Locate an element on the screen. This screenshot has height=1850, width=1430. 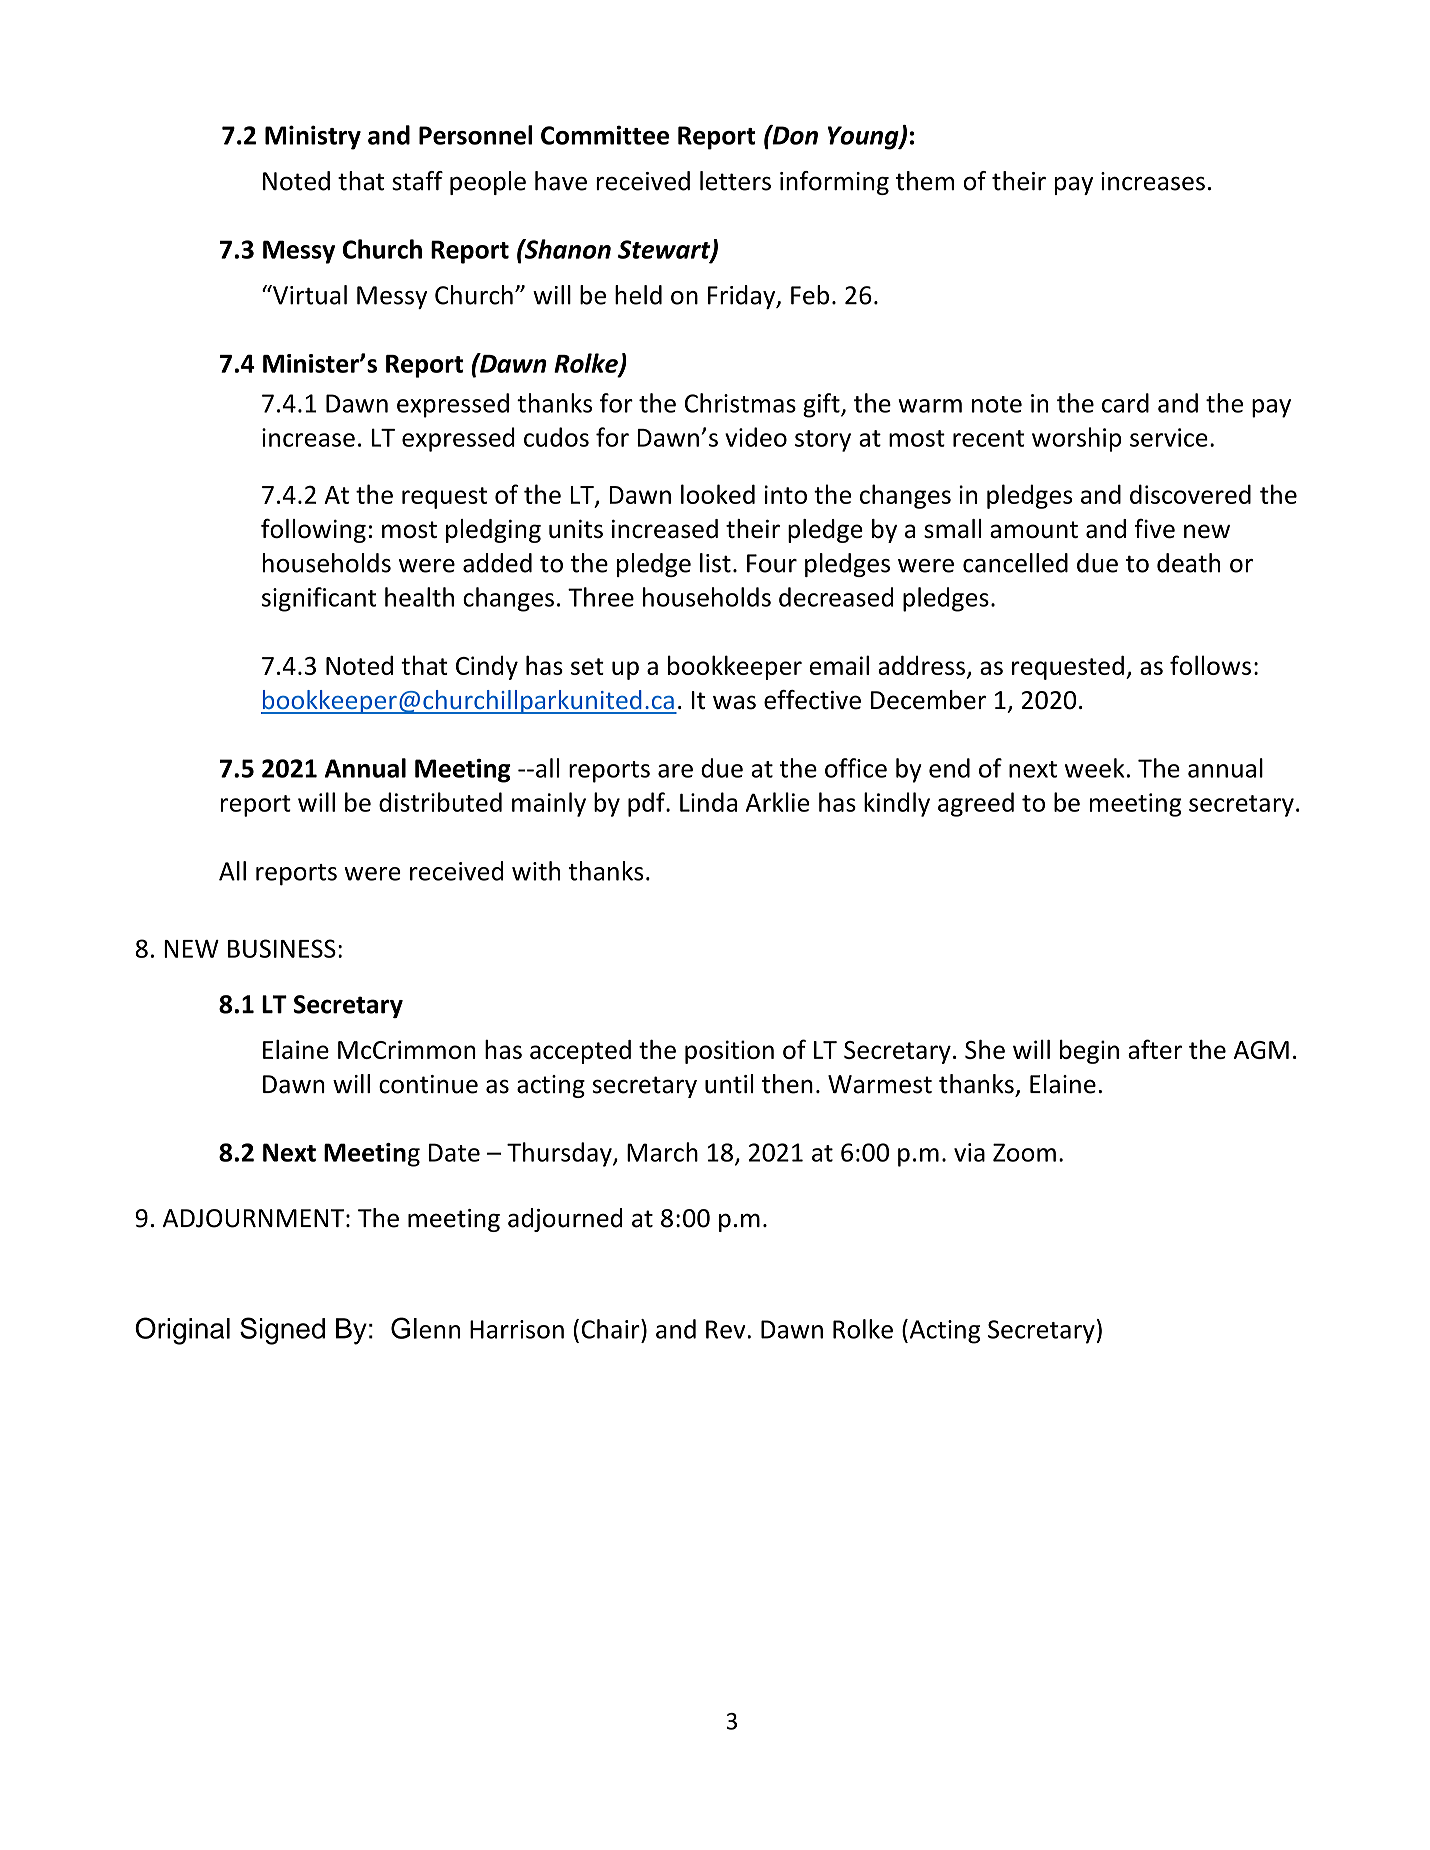
following is located at coordinates (313, 530).
